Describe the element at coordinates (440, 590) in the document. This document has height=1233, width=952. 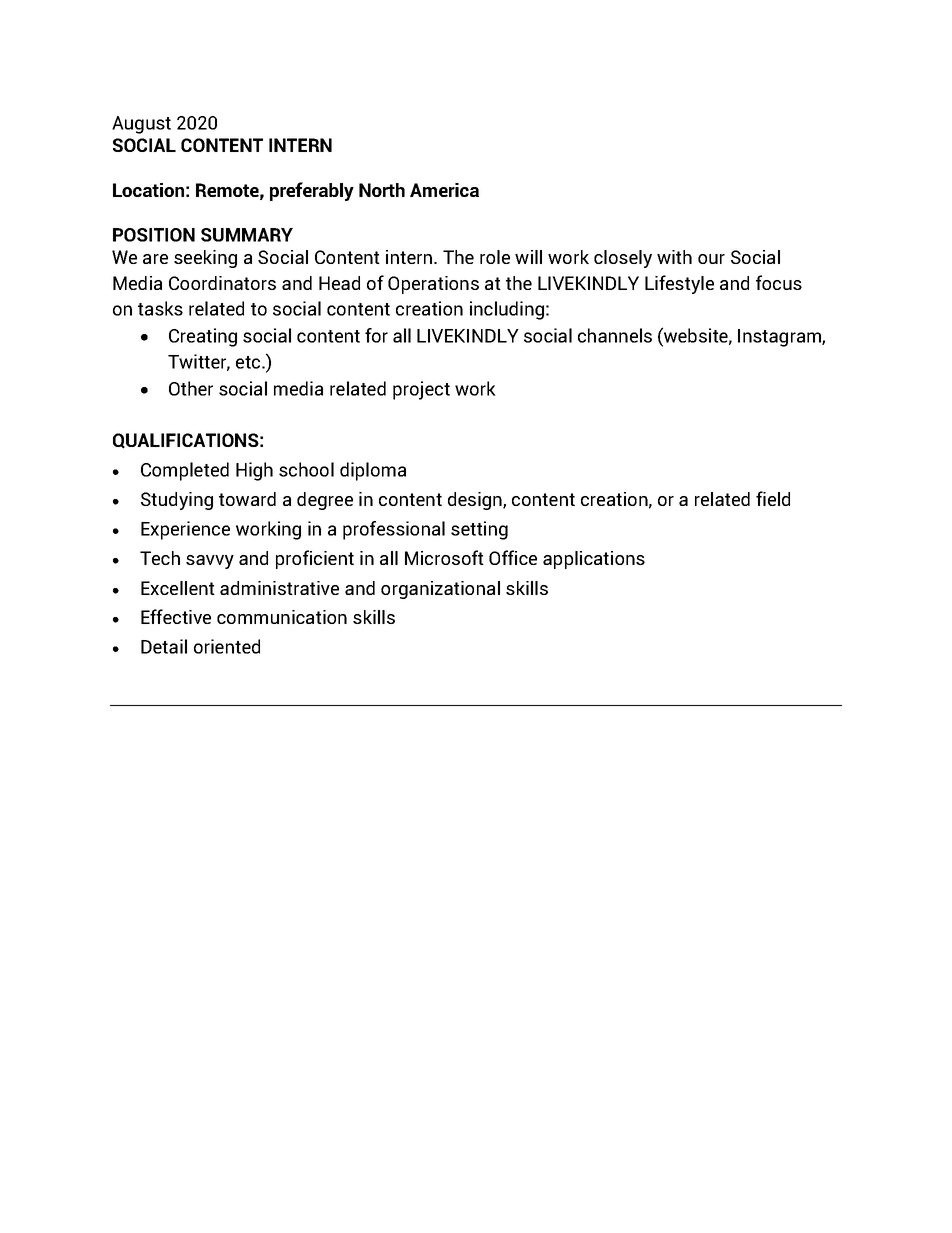
I see `organizational` at that location.
